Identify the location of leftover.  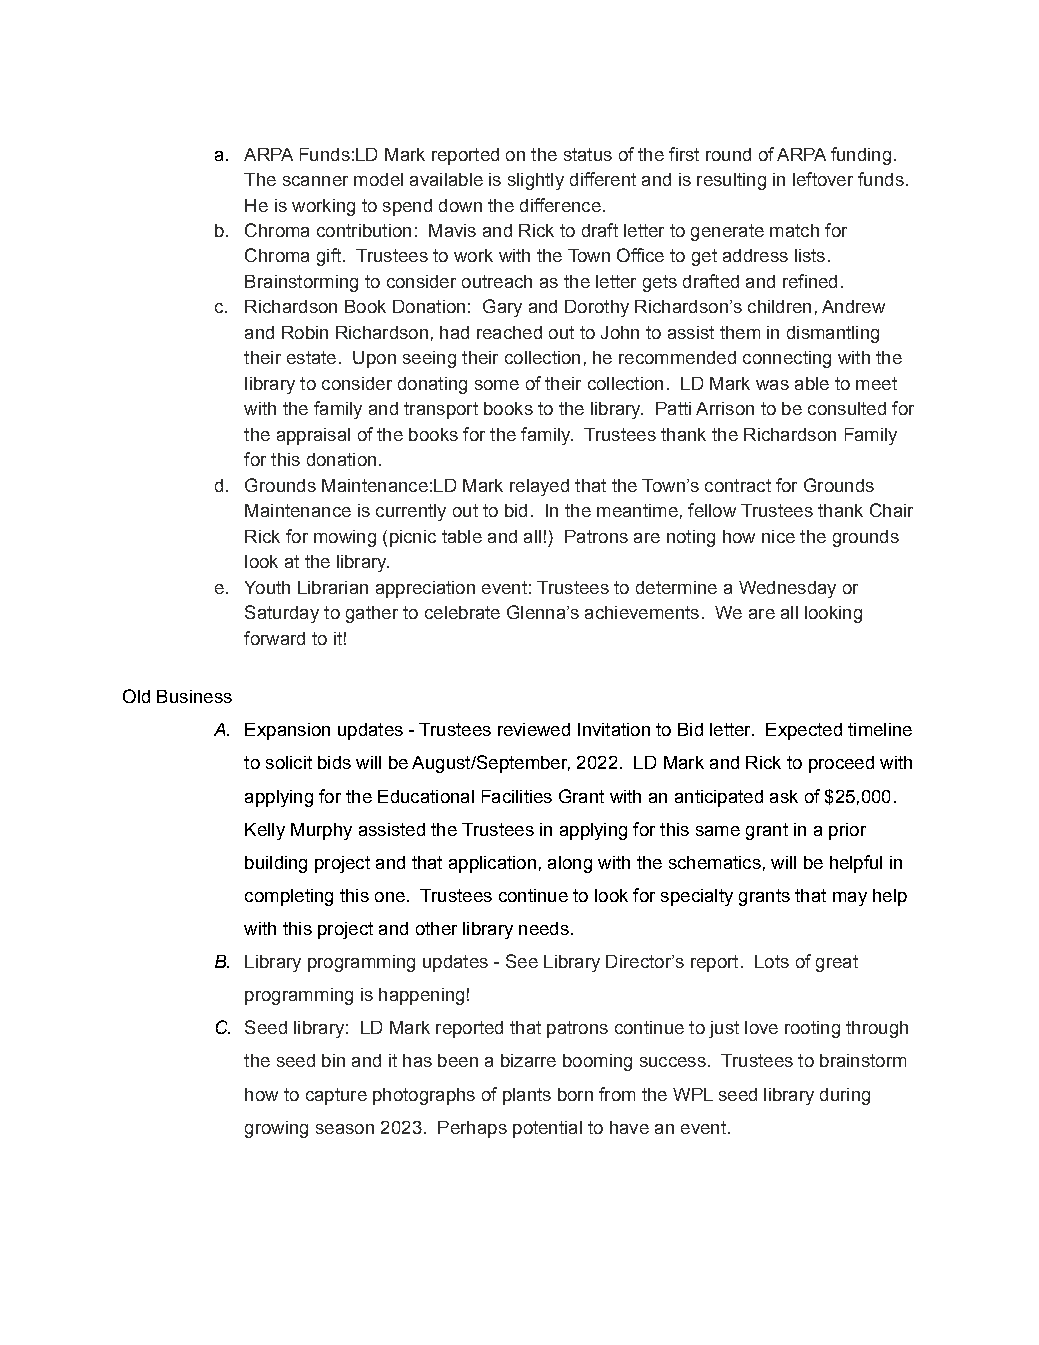
(823, 179).
